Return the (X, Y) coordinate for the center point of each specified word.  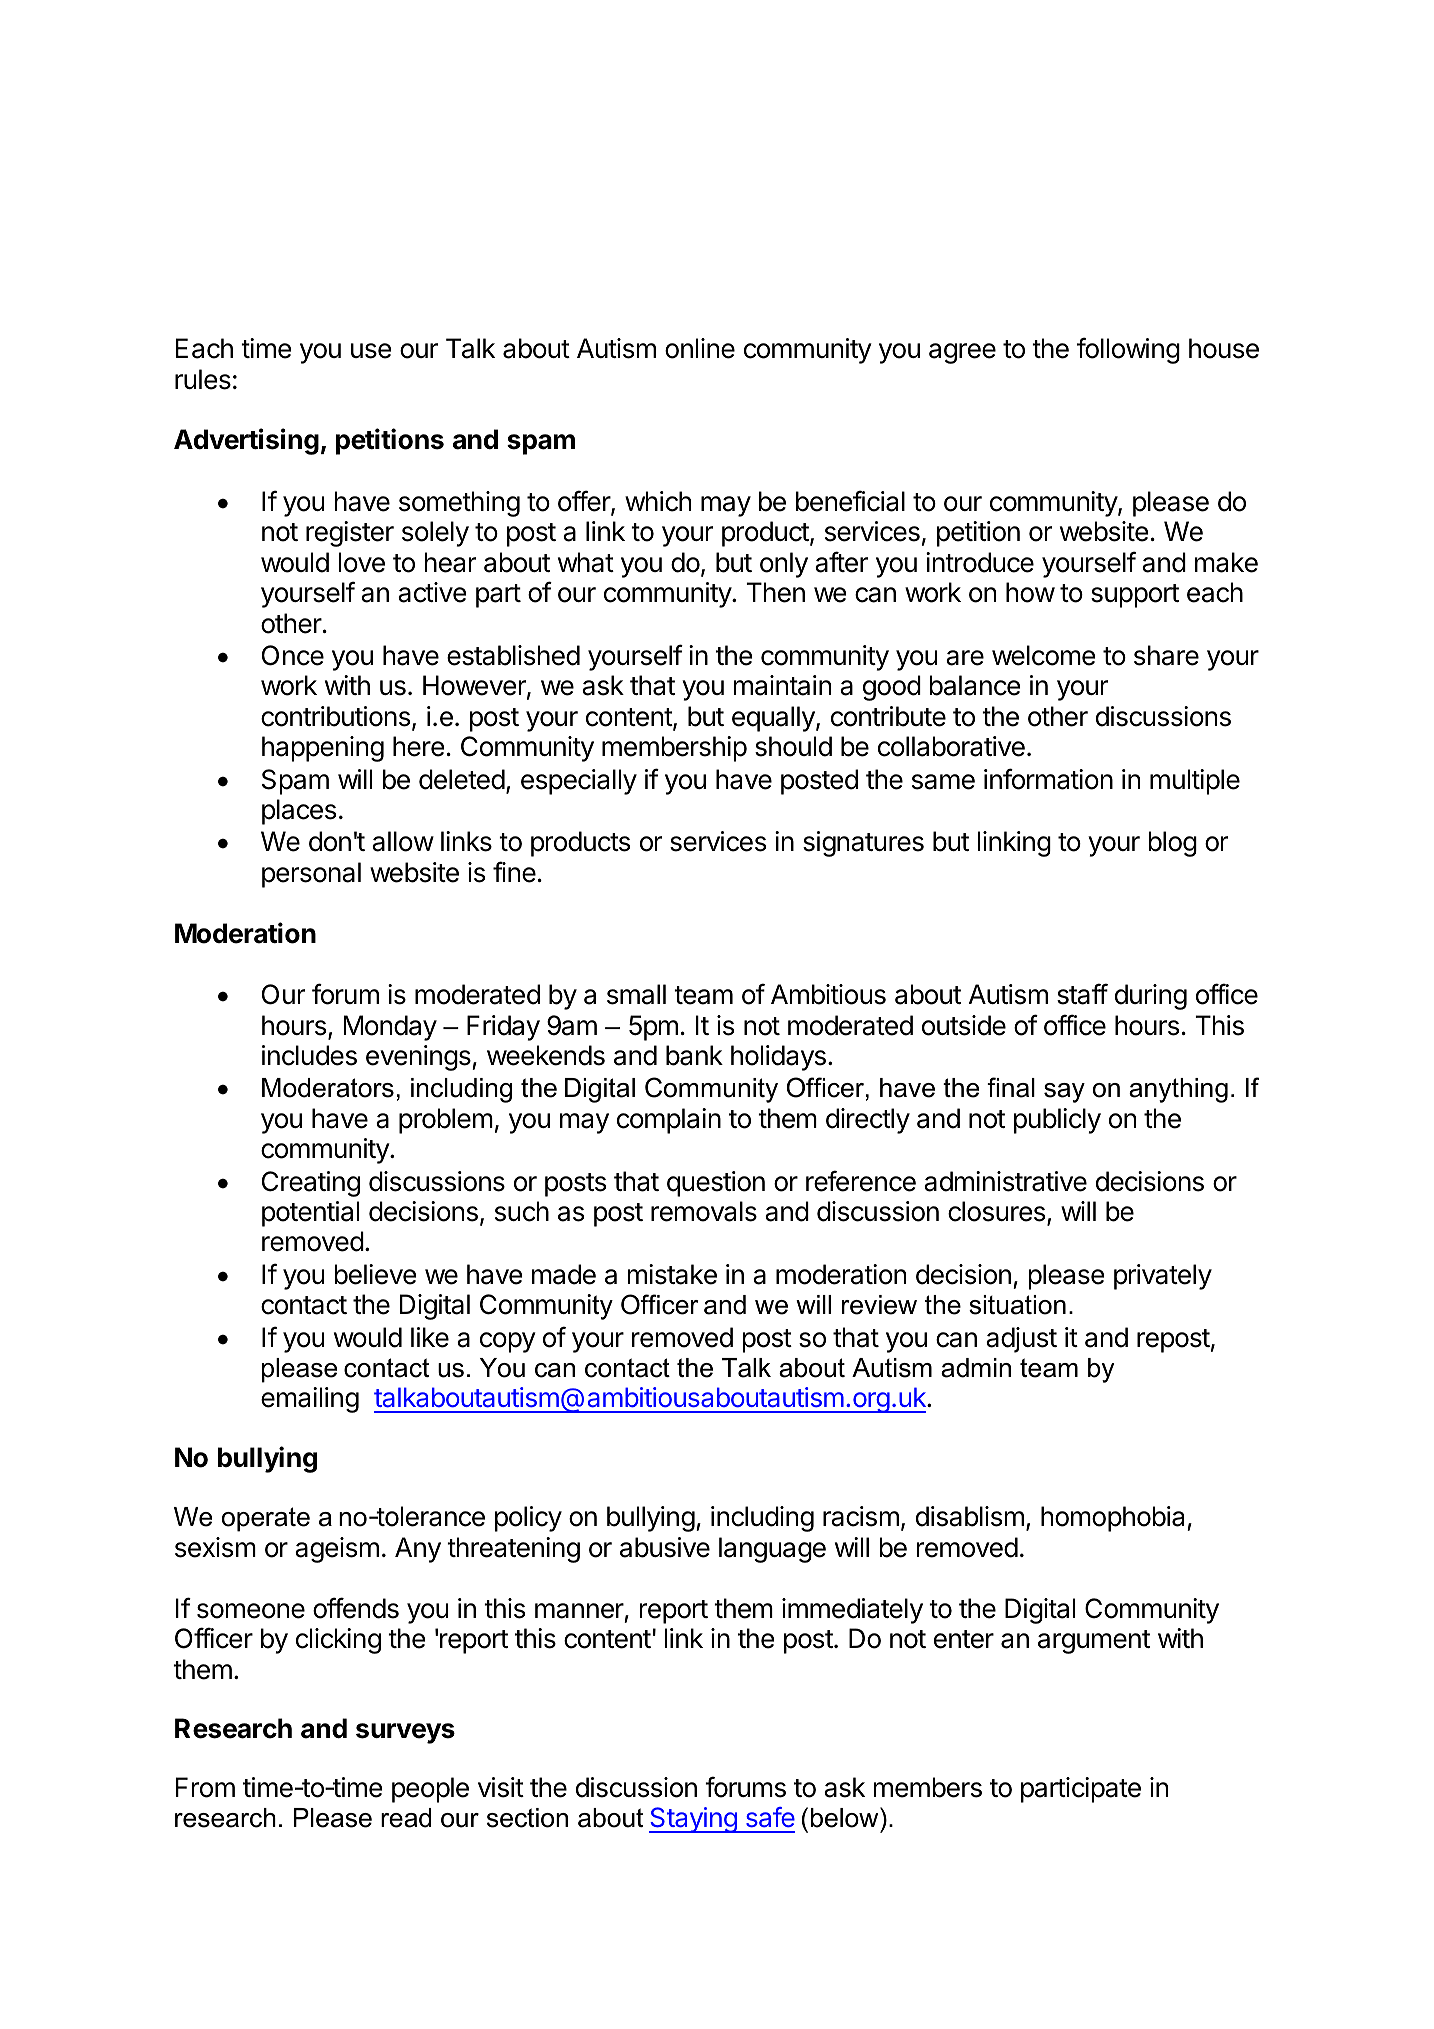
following (1128, 350)
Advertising (246, 441)
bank (694, 1055)
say (1064, 1093)
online (700, 348)
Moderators (328, 1088)
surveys (405, 1733)
